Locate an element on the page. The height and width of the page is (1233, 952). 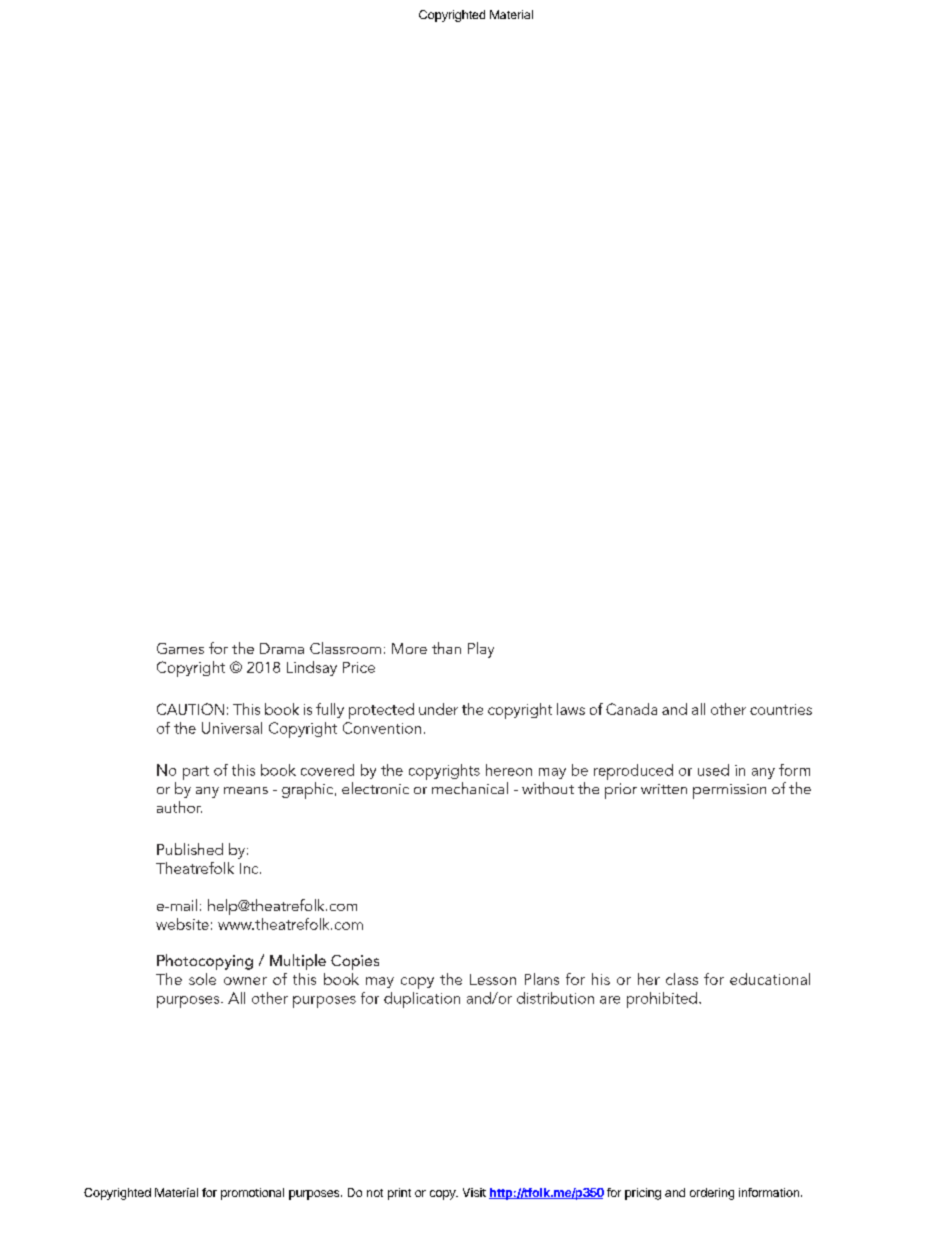
website is located at coordinates (182, 924).
